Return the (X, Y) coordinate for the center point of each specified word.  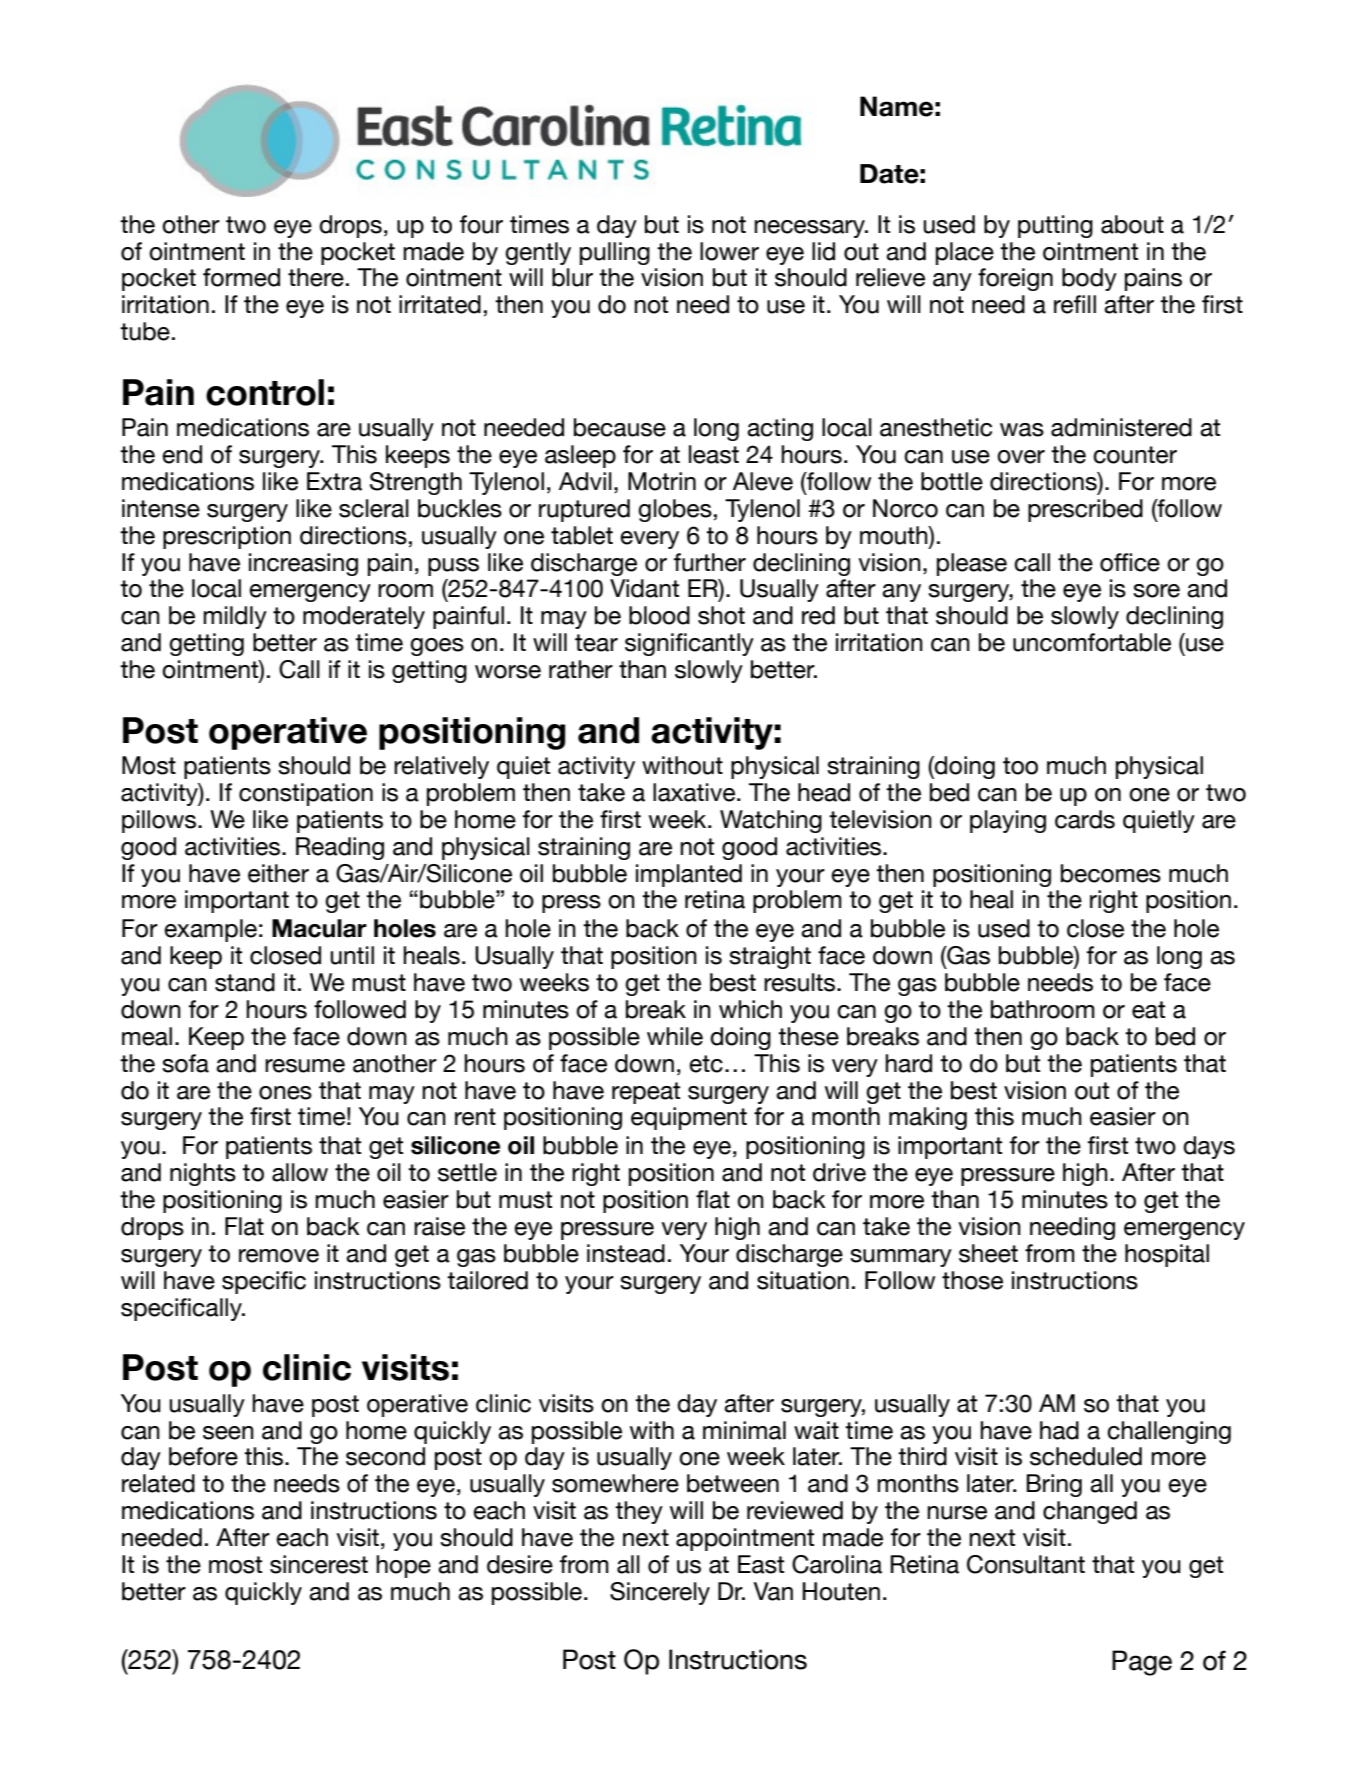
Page (1142, 1663)
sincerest (319, 1564)
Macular (319, 928)
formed (241, 277)
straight (770, 957)
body (1089, 279)
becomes (1111, 873)
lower (729, 251)
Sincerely (660, 1593)
